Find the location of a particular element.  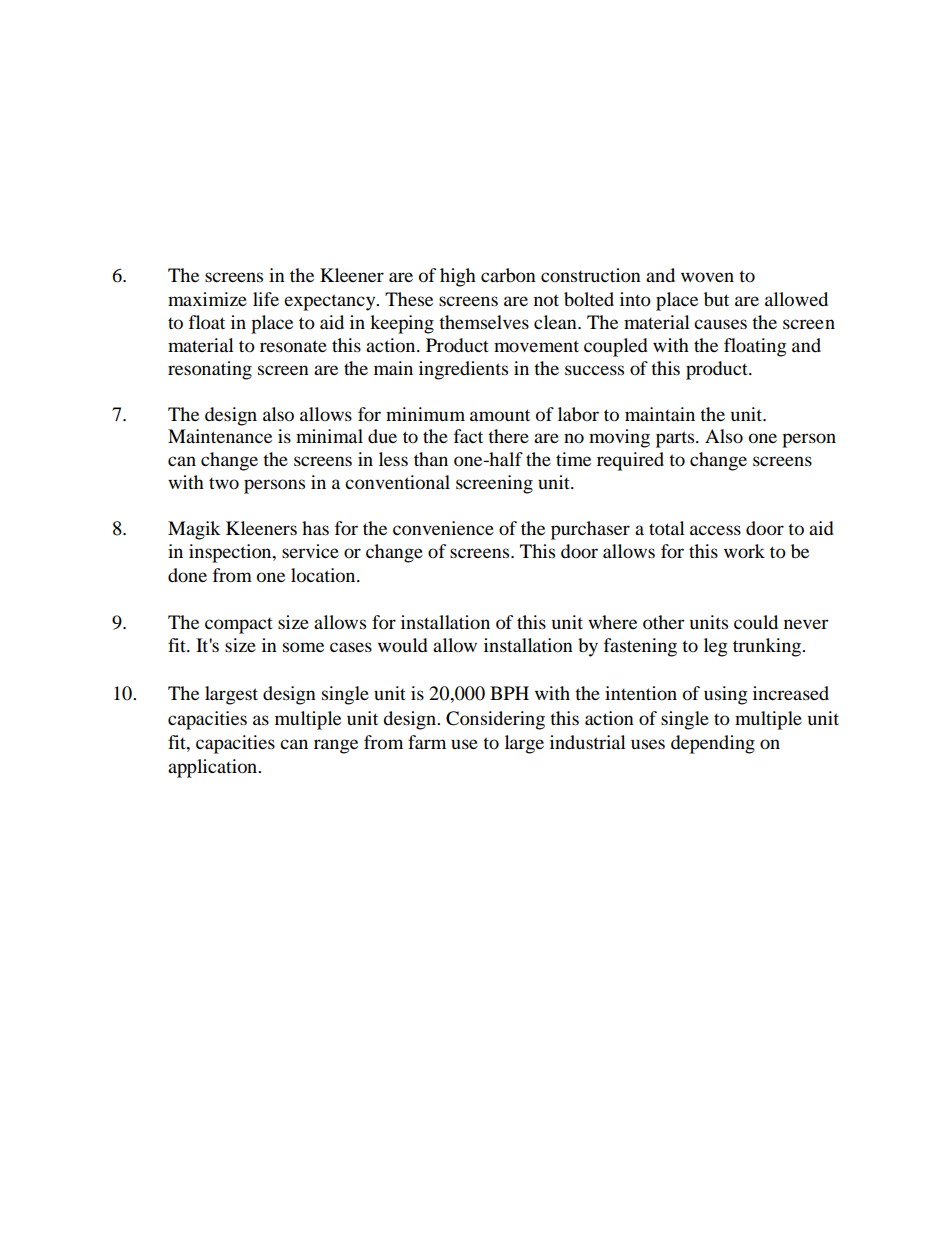

could is located at coordinates (756, 622).
